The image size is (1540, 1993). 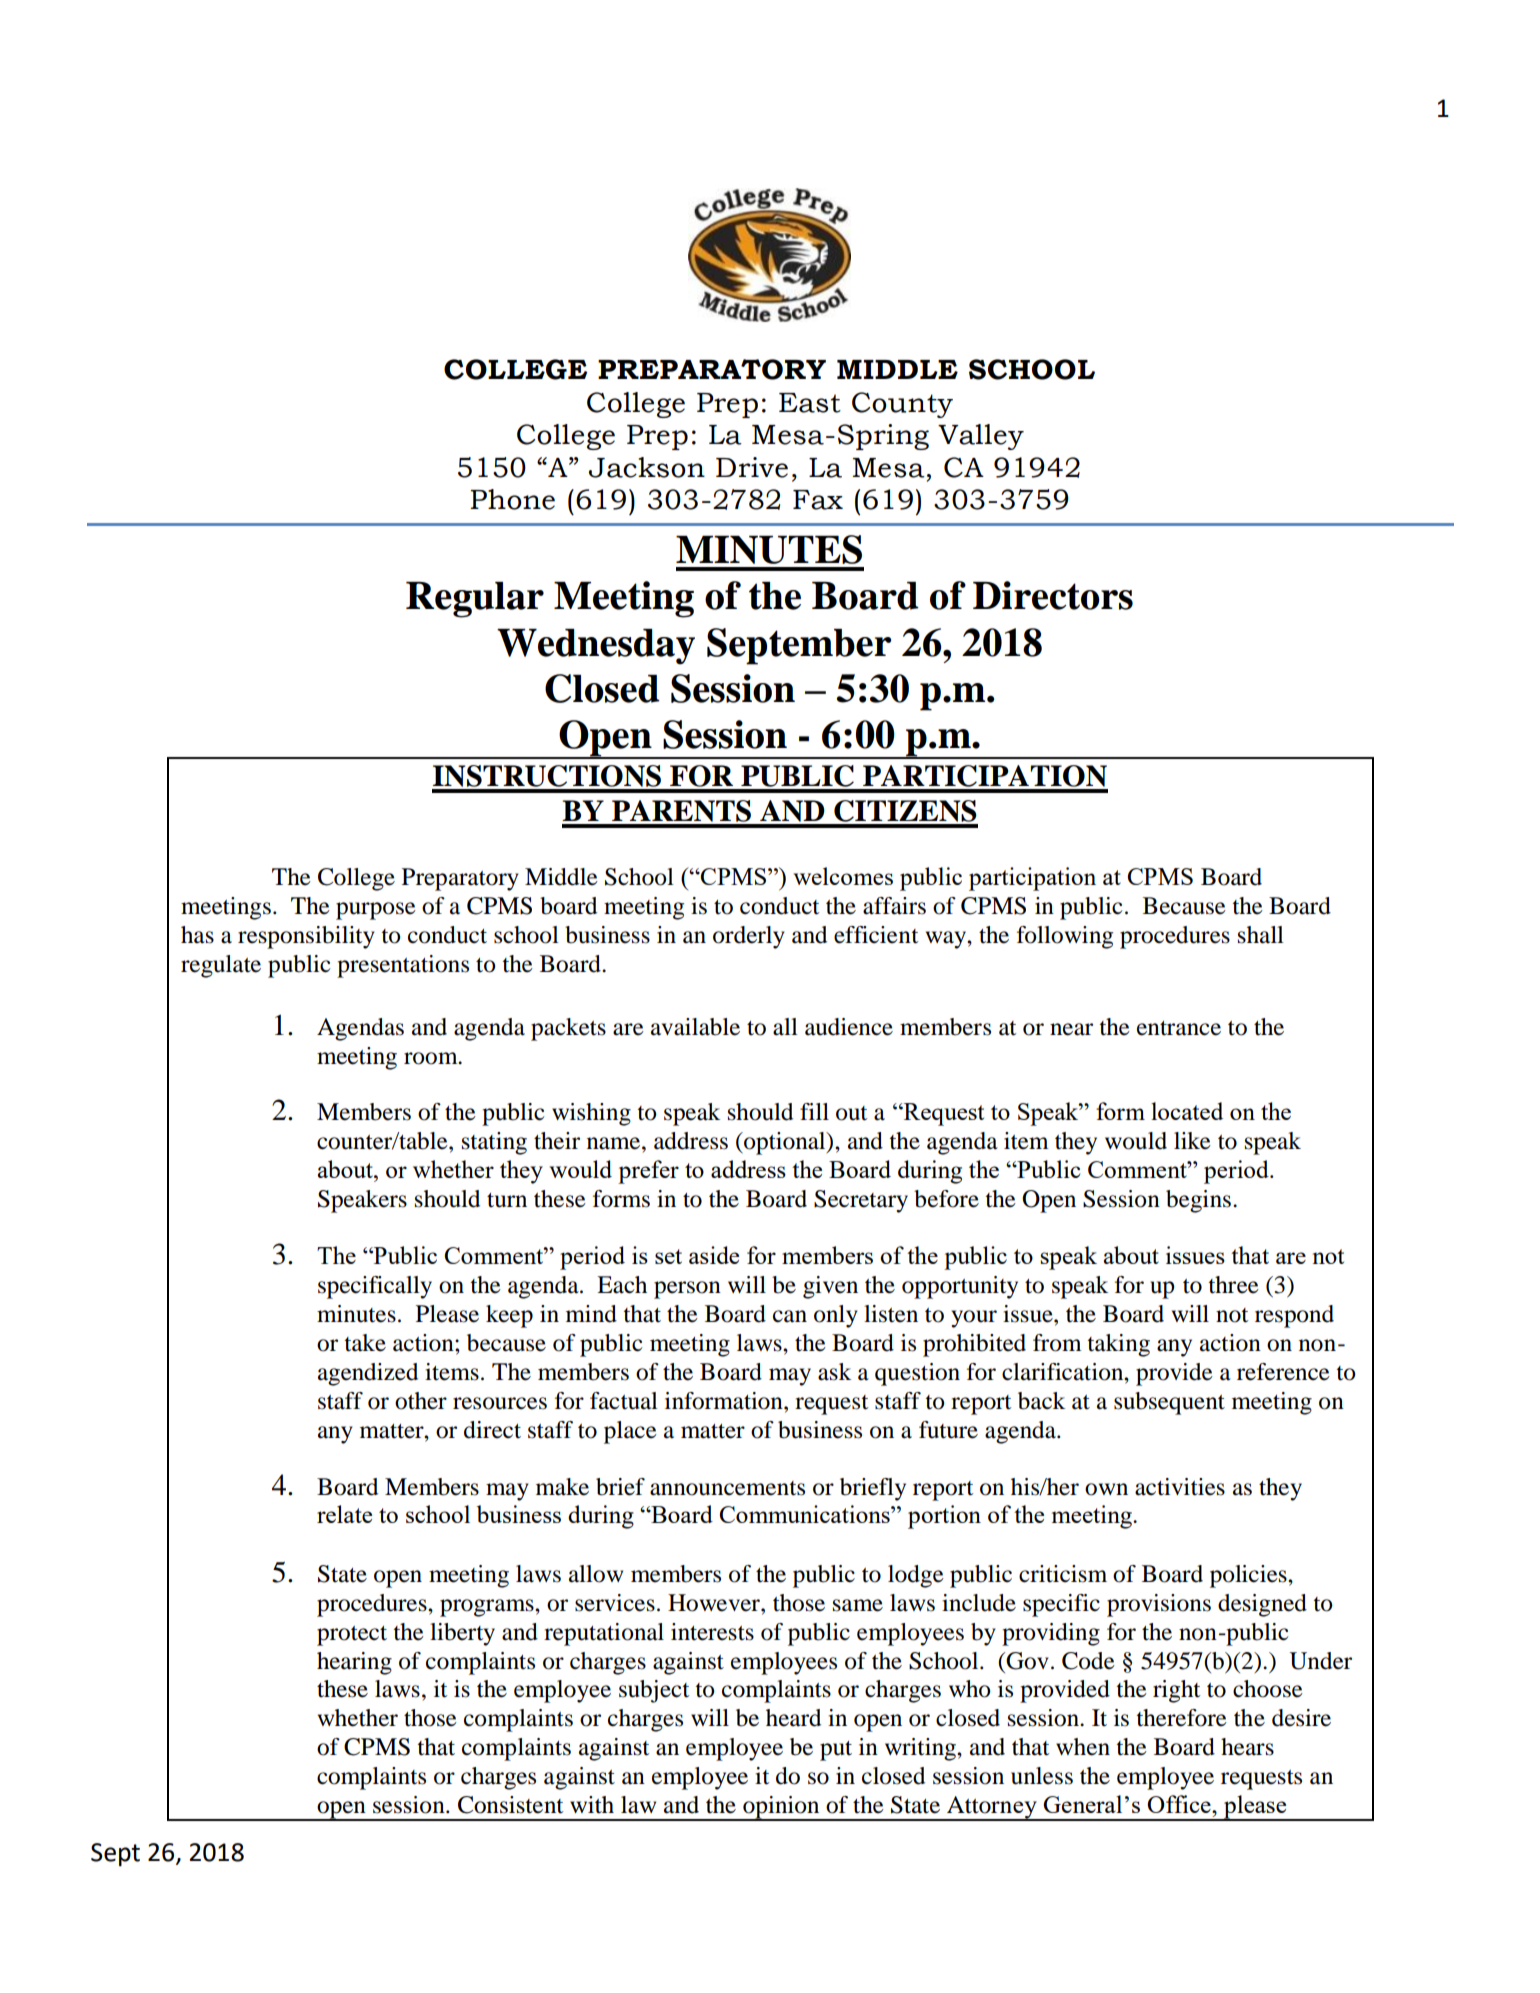 What do you see at coordinates (781, 1808) in the screenshot?
I see `opinion` at bounding box center [781, 1808].
